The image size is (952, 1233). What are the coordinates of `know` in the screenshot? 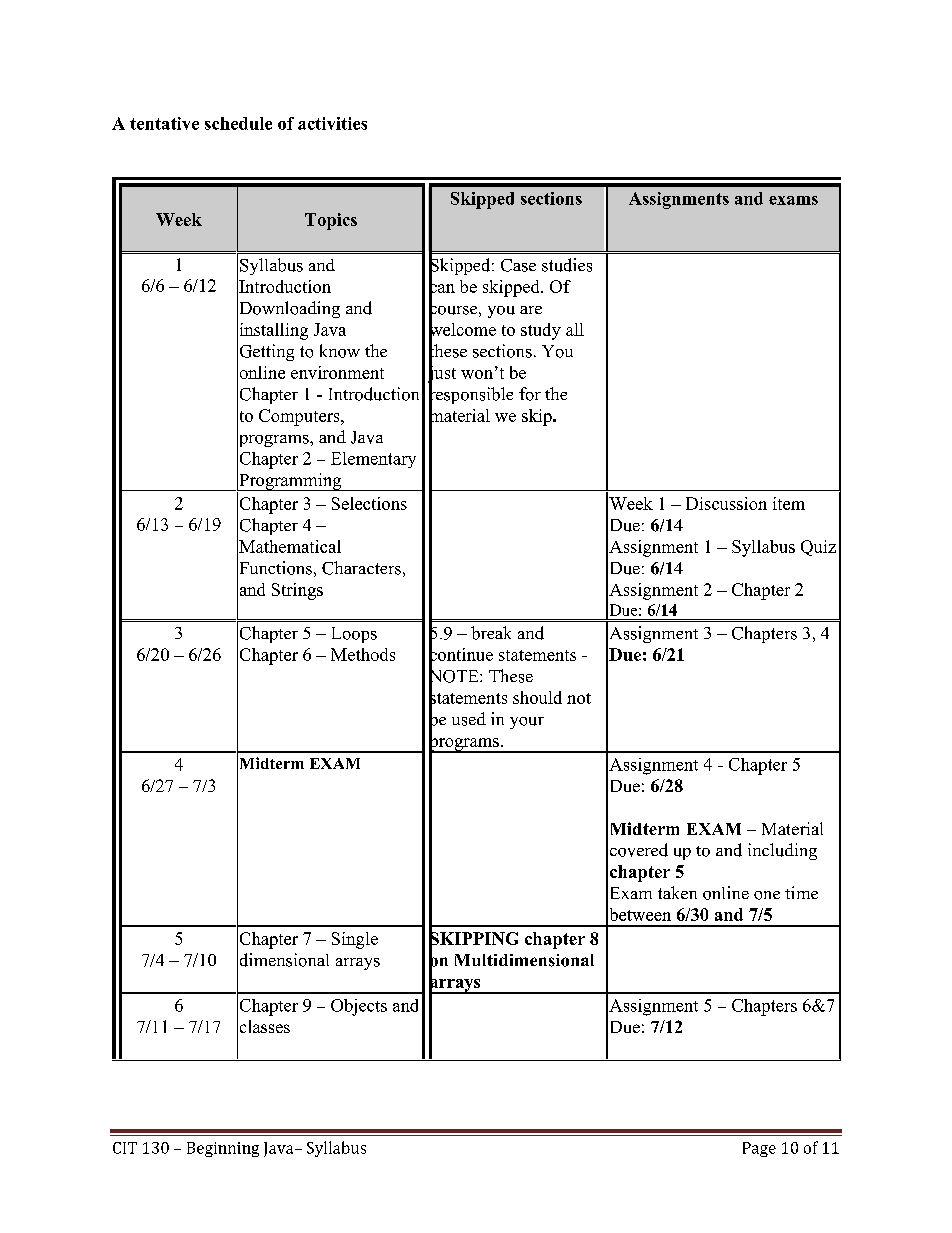 It's located at (340, 351).
